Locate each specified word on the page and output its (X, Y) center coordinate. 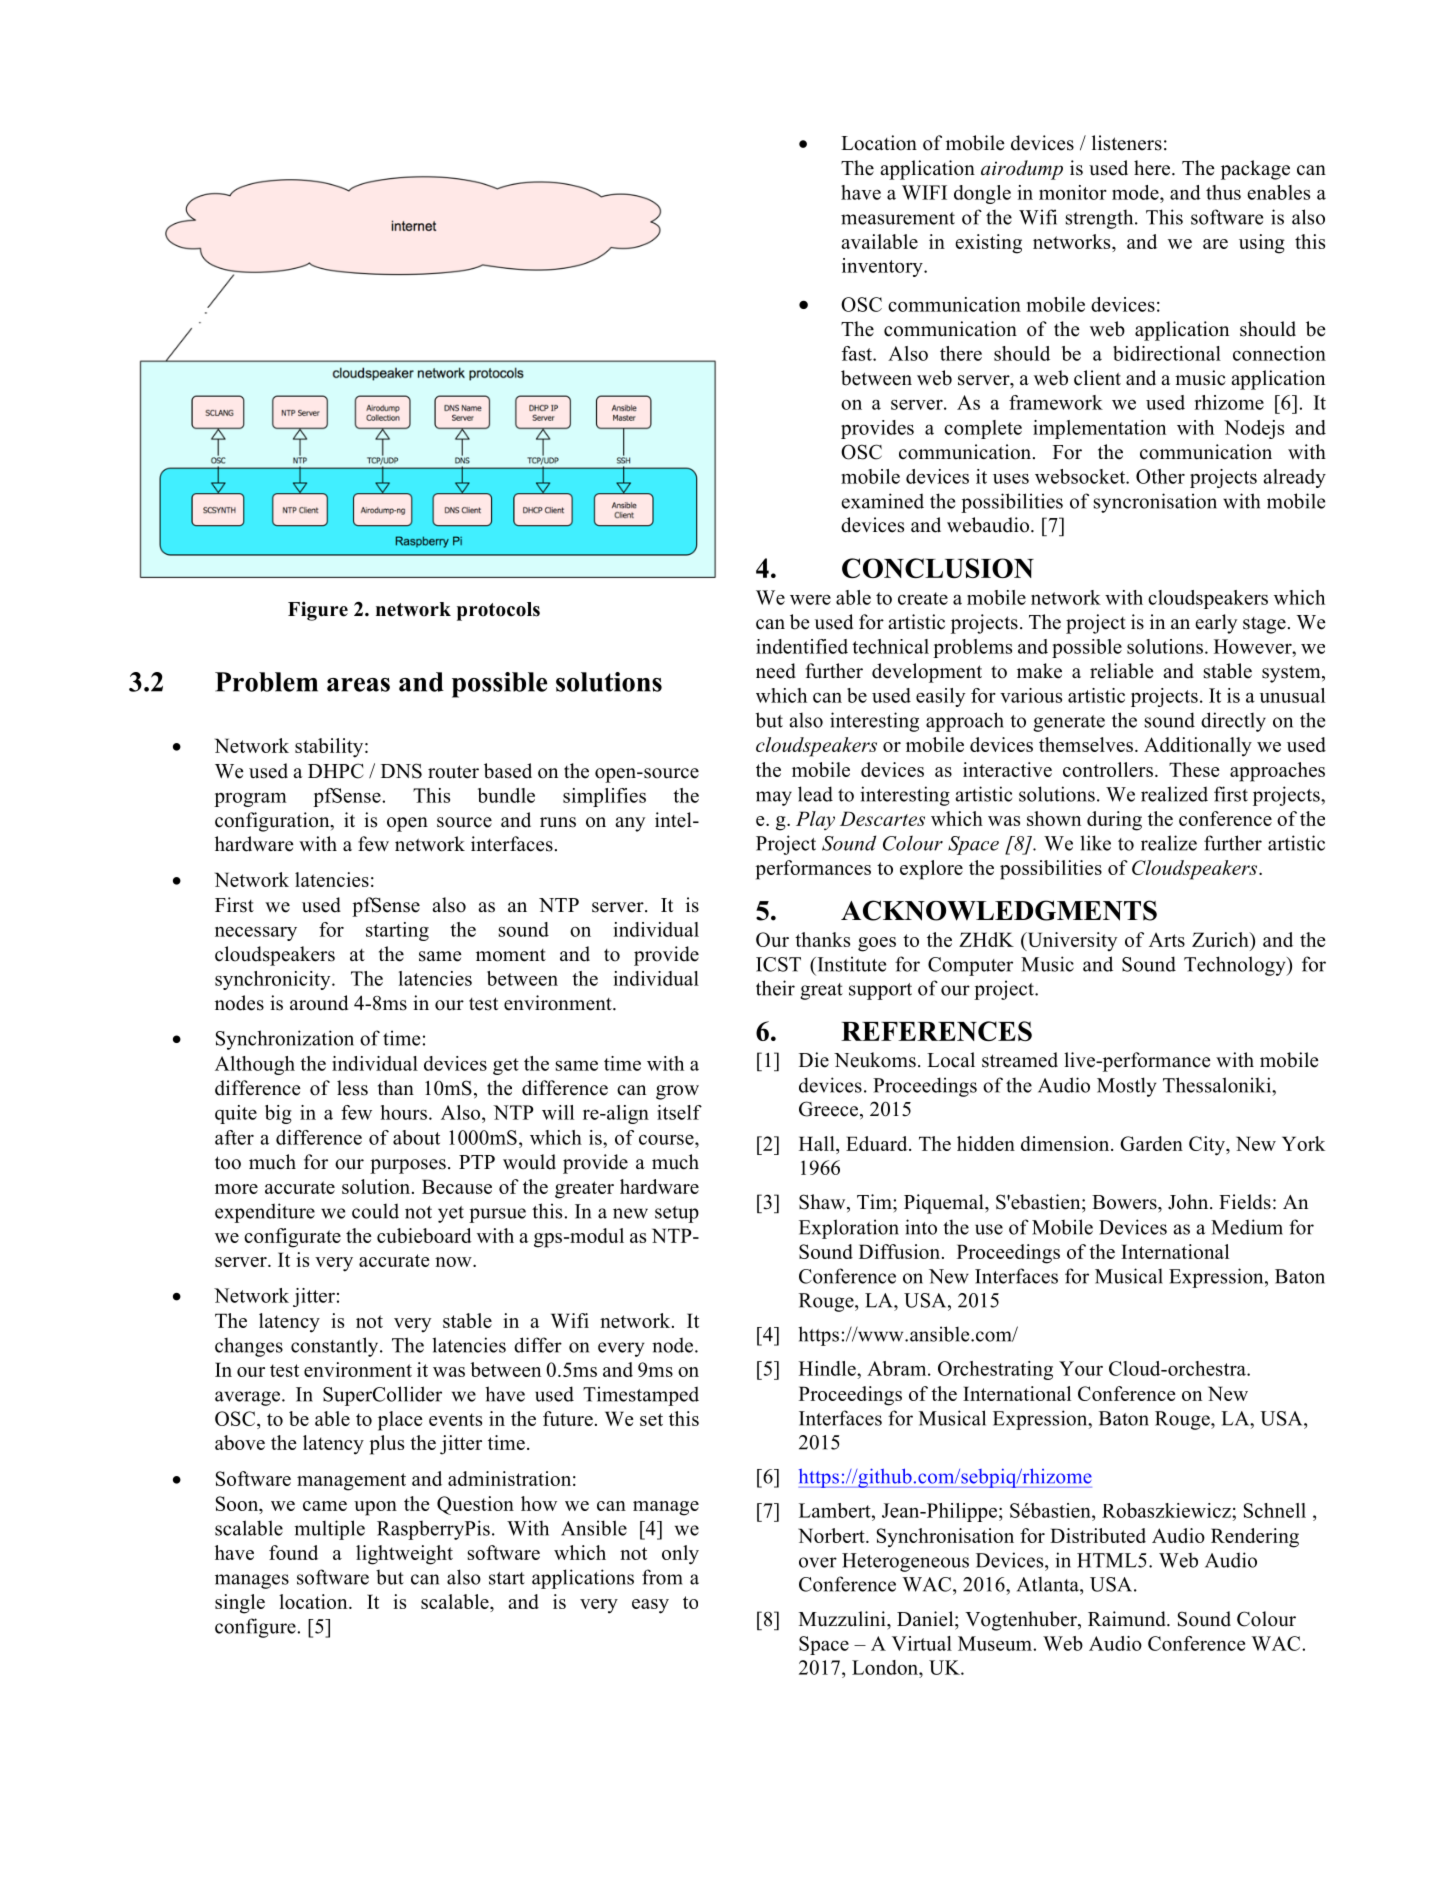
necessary (256, 934)
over (818, 1562)
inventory (883, 267)
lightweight (404, 1555)
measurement (898, 218)
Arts (1167, 940)
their (775, 988)
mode (1136, 192)
